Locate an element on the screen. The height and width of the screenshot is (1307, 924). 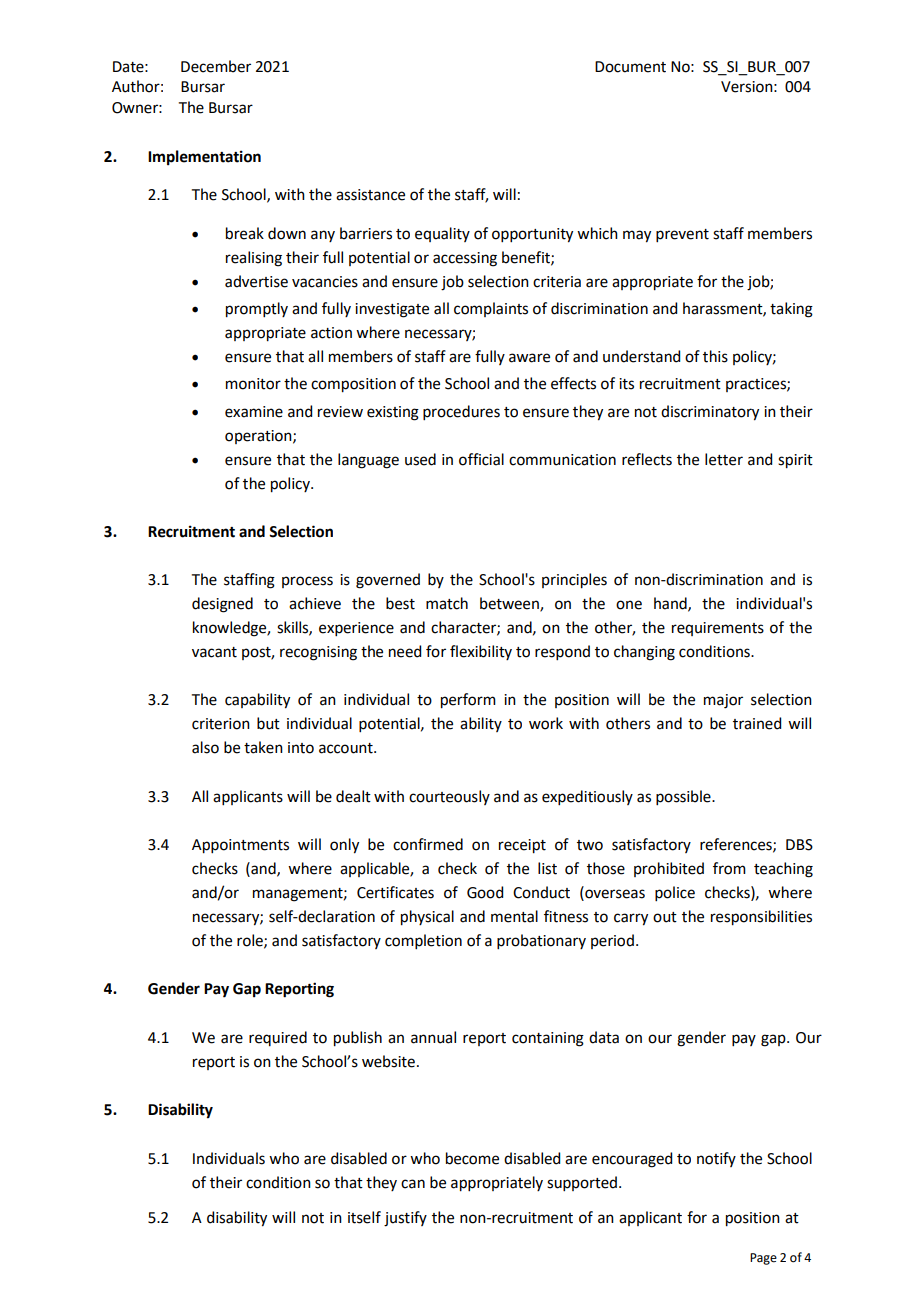
December is located at coordinates (216, 66).
